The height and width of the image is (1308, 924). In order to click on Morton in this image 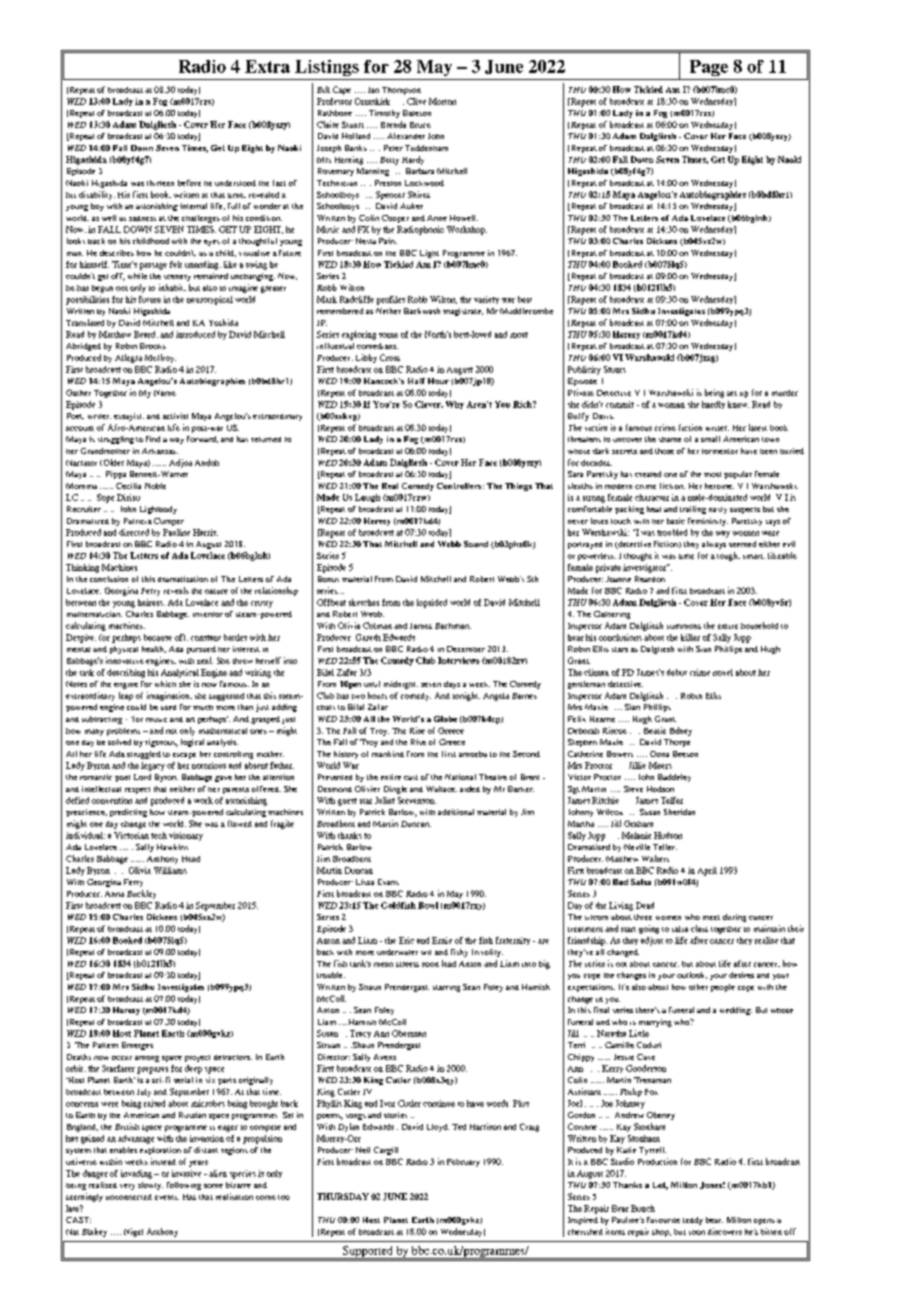, I will do `click(442, 101)`.
